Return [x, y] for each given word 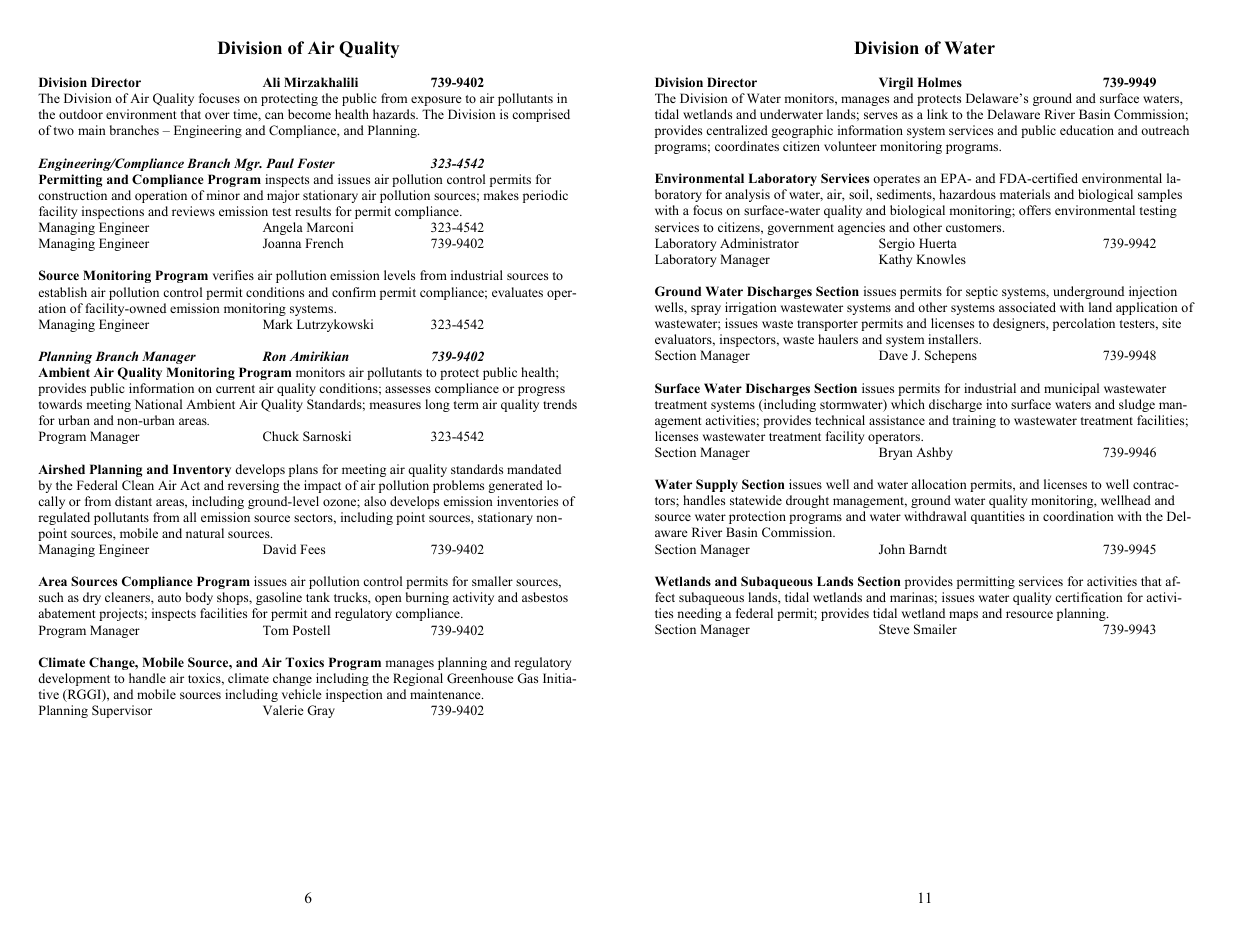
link [937, 114]
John [892, 549]
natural [205, 533]
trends [560, 404]
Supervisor [122, 711]
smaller [492, 581]
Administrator [759, 243]
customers [975, 228]
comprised [541, 115]
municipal [1071, 389]
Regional [418, 679]
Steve [894, 629]
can [274, 115]
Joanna [282, 243]
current [235, 389]
